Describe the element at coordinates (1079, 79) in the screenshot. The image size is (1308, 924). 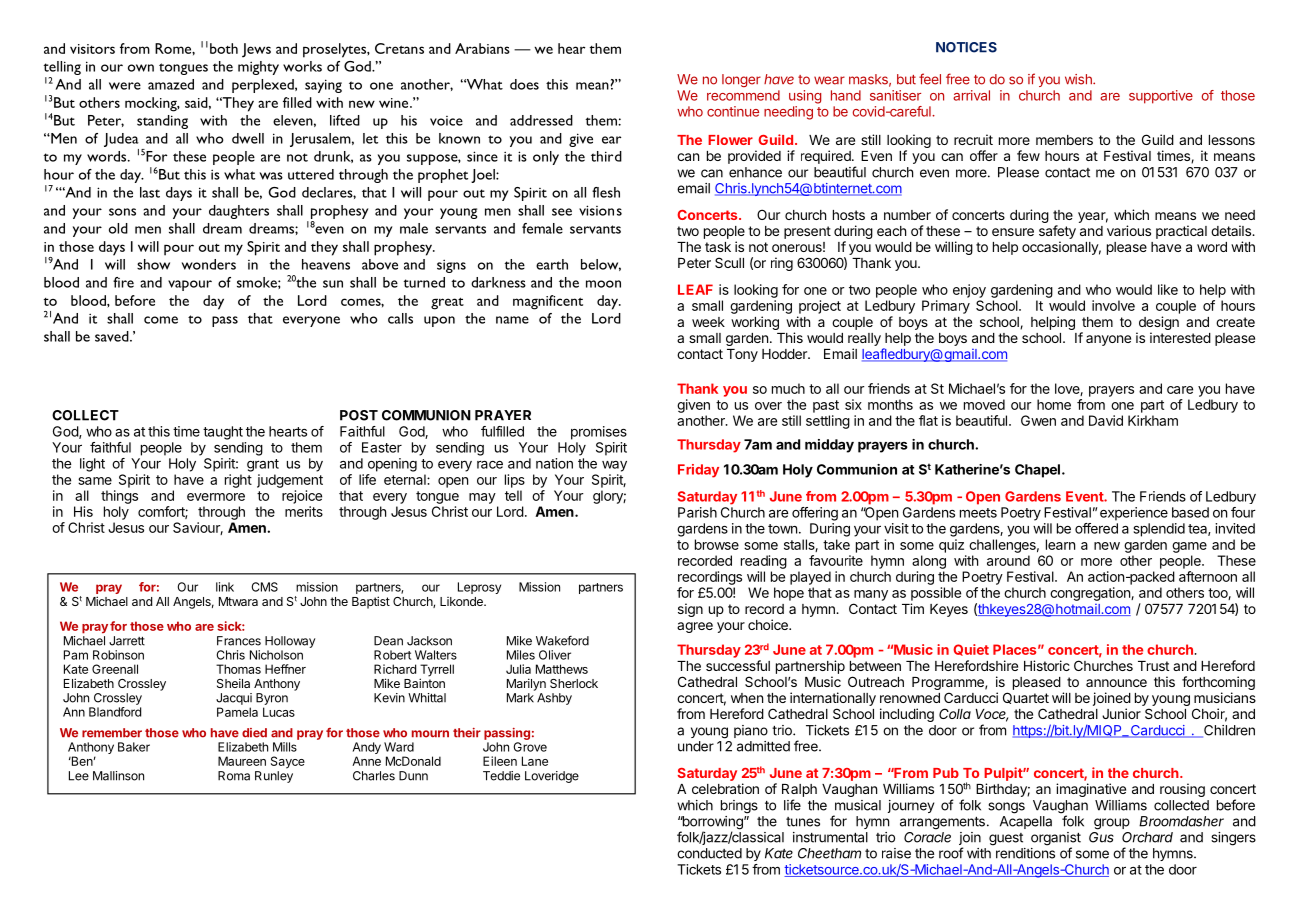
I see `wish` at that location.
